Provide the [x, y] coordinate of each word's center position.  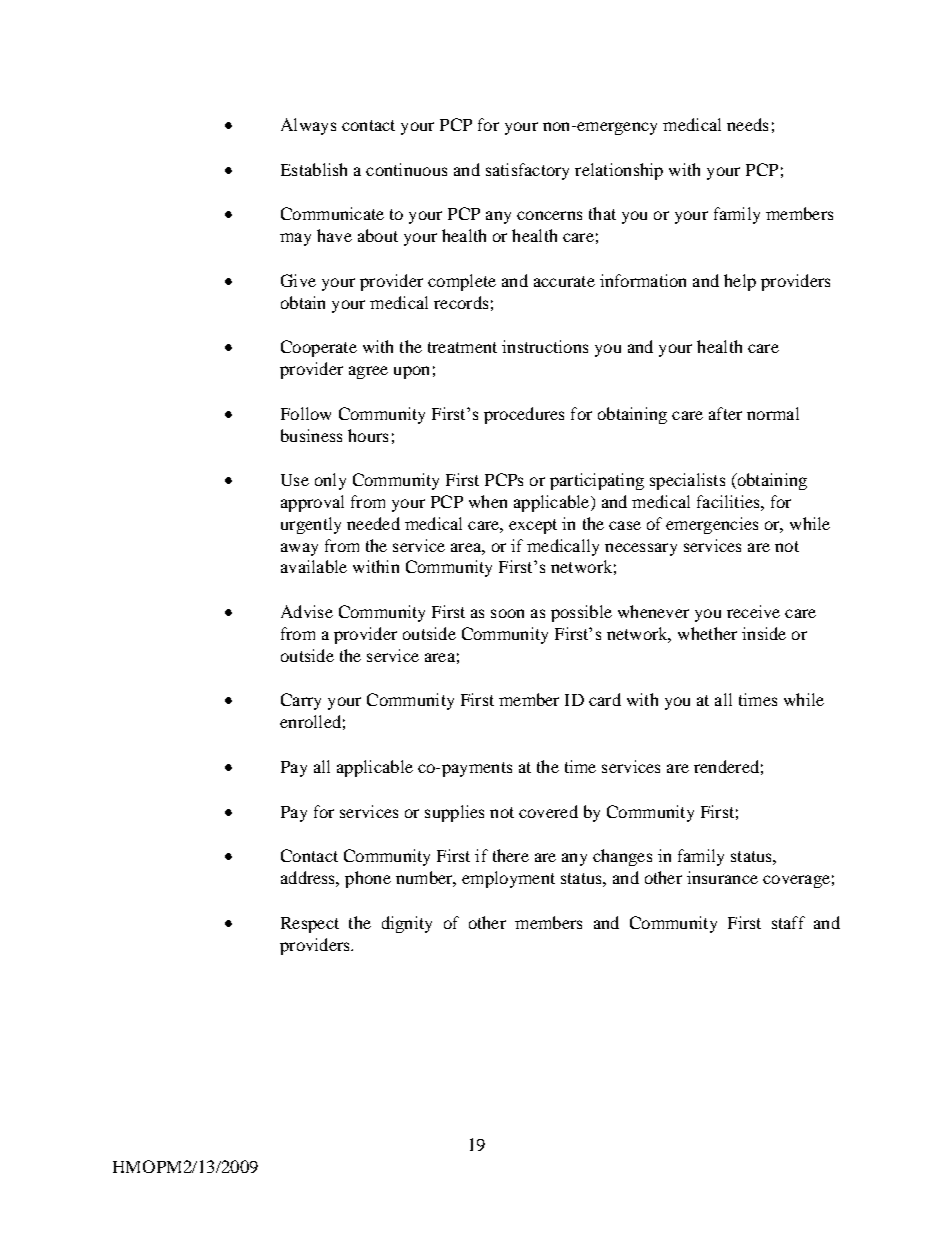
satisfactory [527, 171]
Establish [314, 169]
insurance [722, 877]
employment [508, 879]
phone [368, 879]
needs [747, 124]
